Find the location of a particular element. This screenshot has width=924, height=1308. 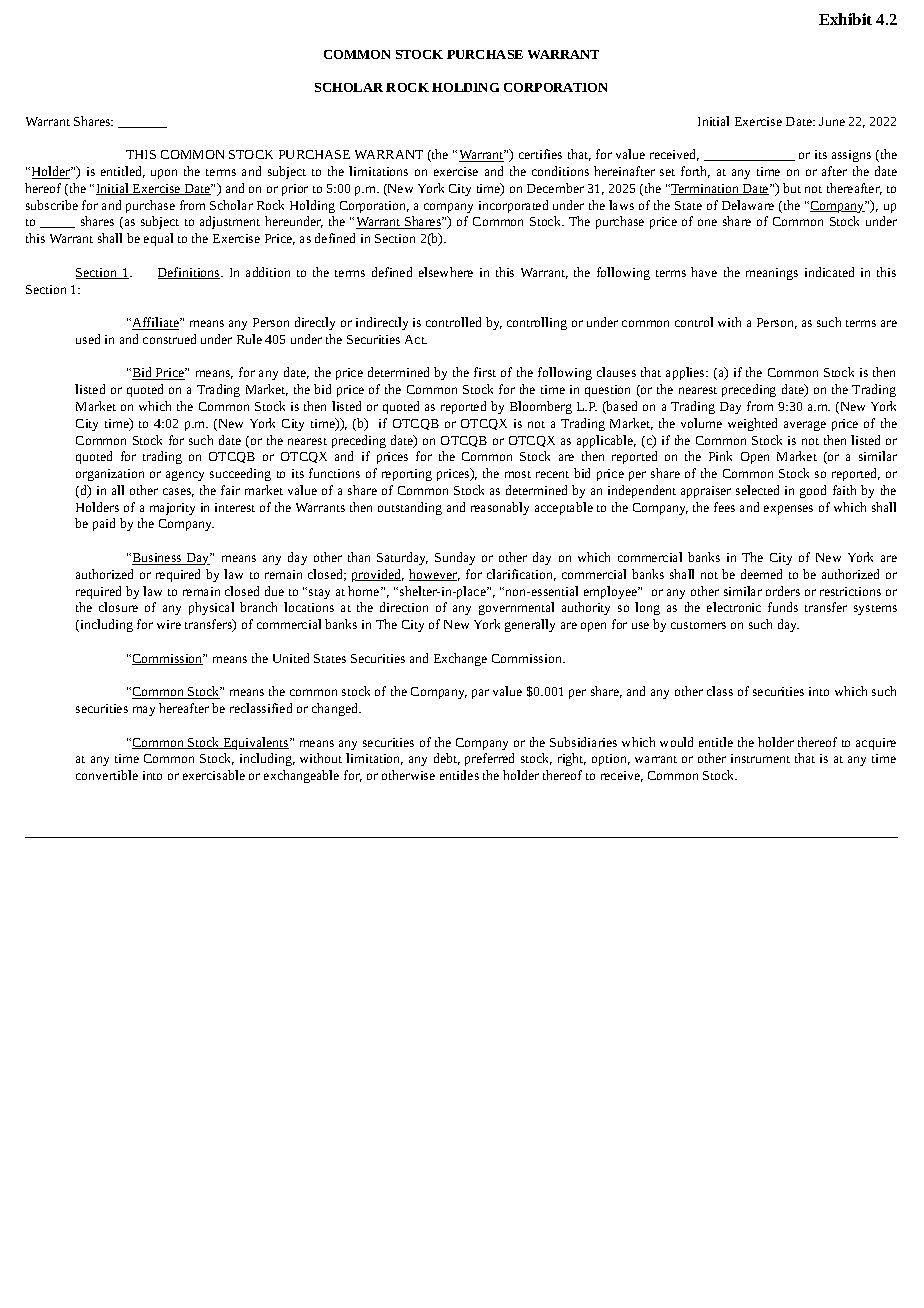

construed is located at coordinates (169, 339).
